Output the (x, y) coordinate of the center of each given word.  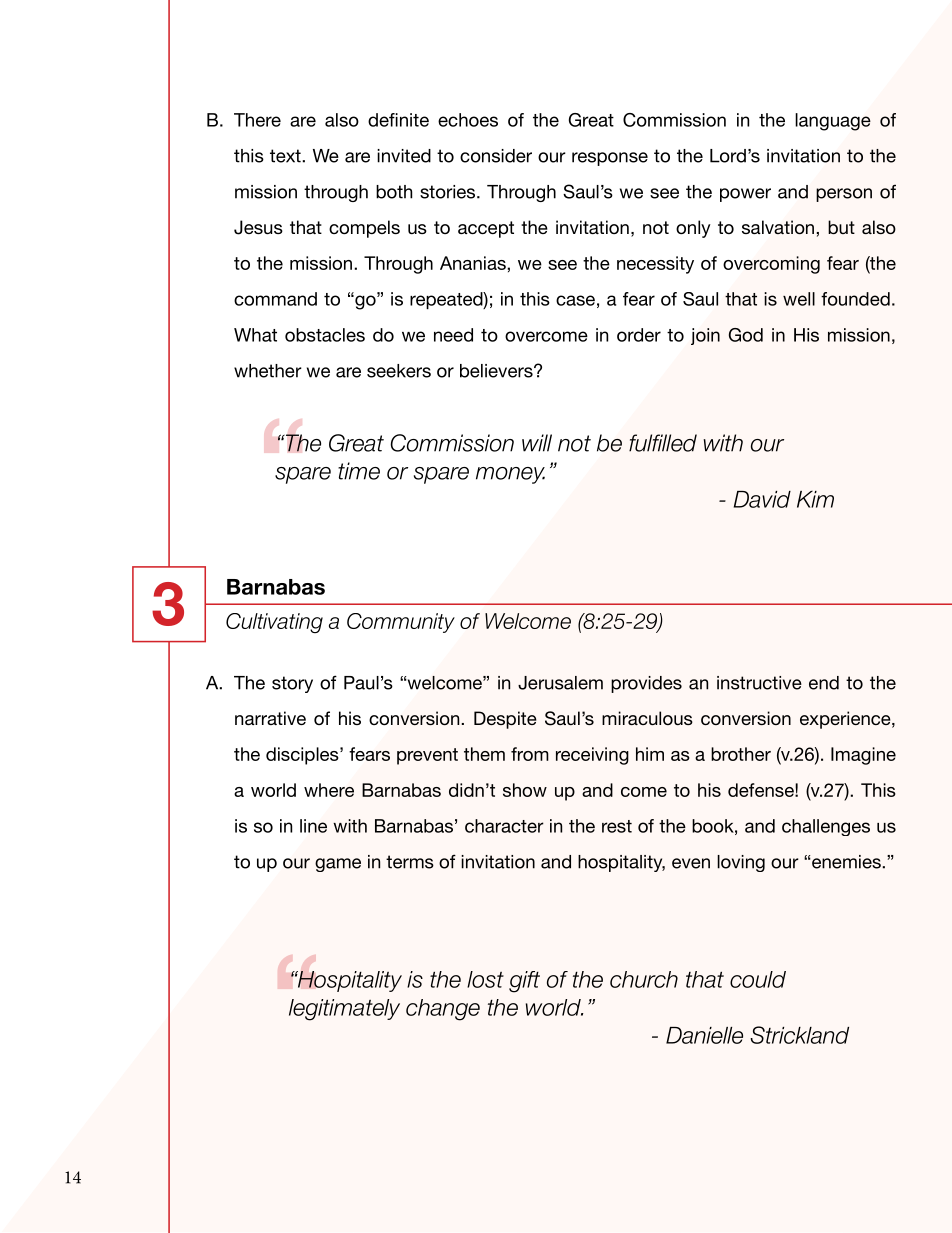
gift (524, 982)
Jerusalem (560, 683)
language (833, 122)
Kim (815, 499)
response (610, 159)
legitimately (344, 1010)
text (286, 156)
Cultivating (274, 623)
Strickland (799, 1035)
